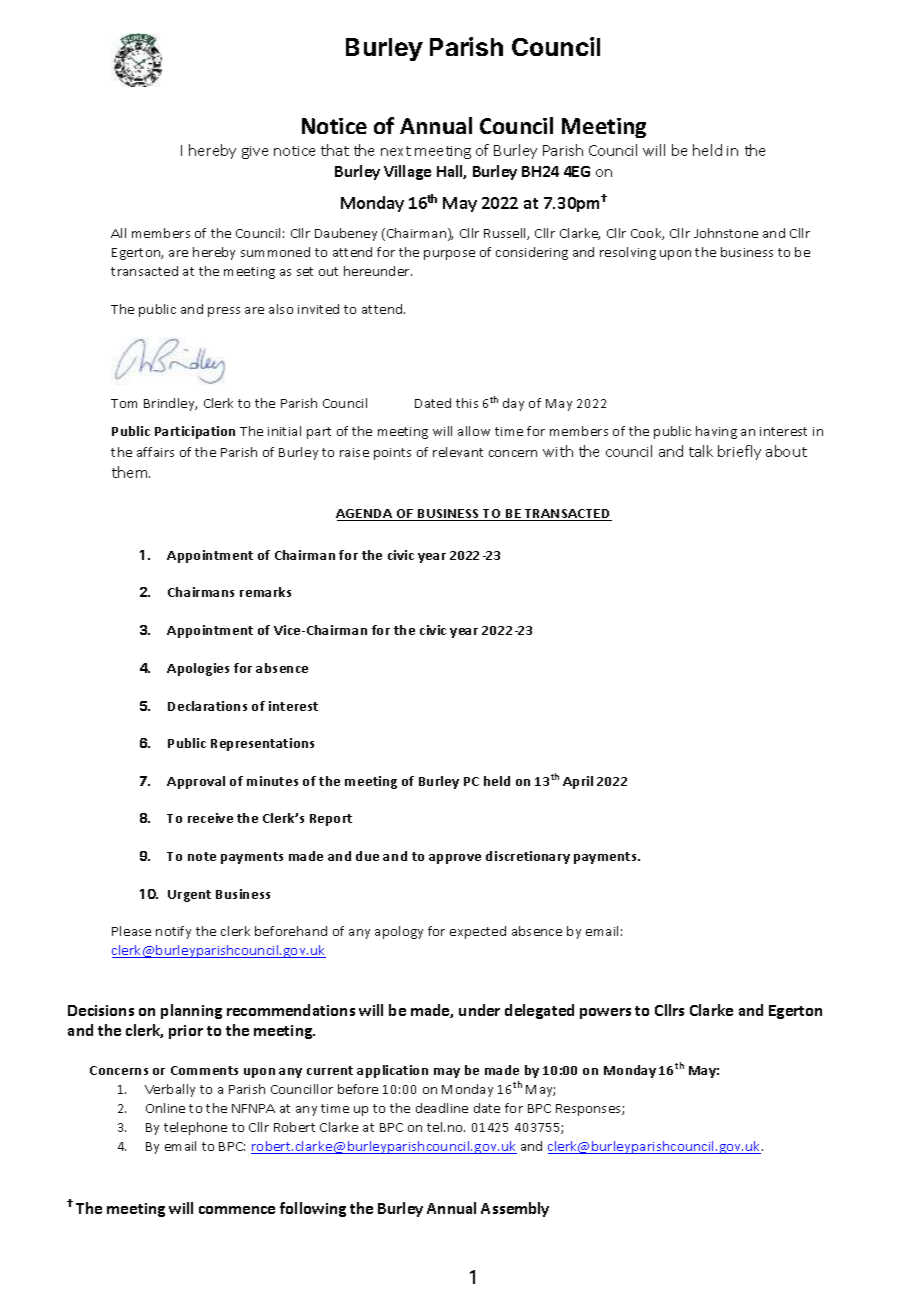 The width and height of the document is (924, 1309). I want to click on Assembly, so click(515, 1209).
